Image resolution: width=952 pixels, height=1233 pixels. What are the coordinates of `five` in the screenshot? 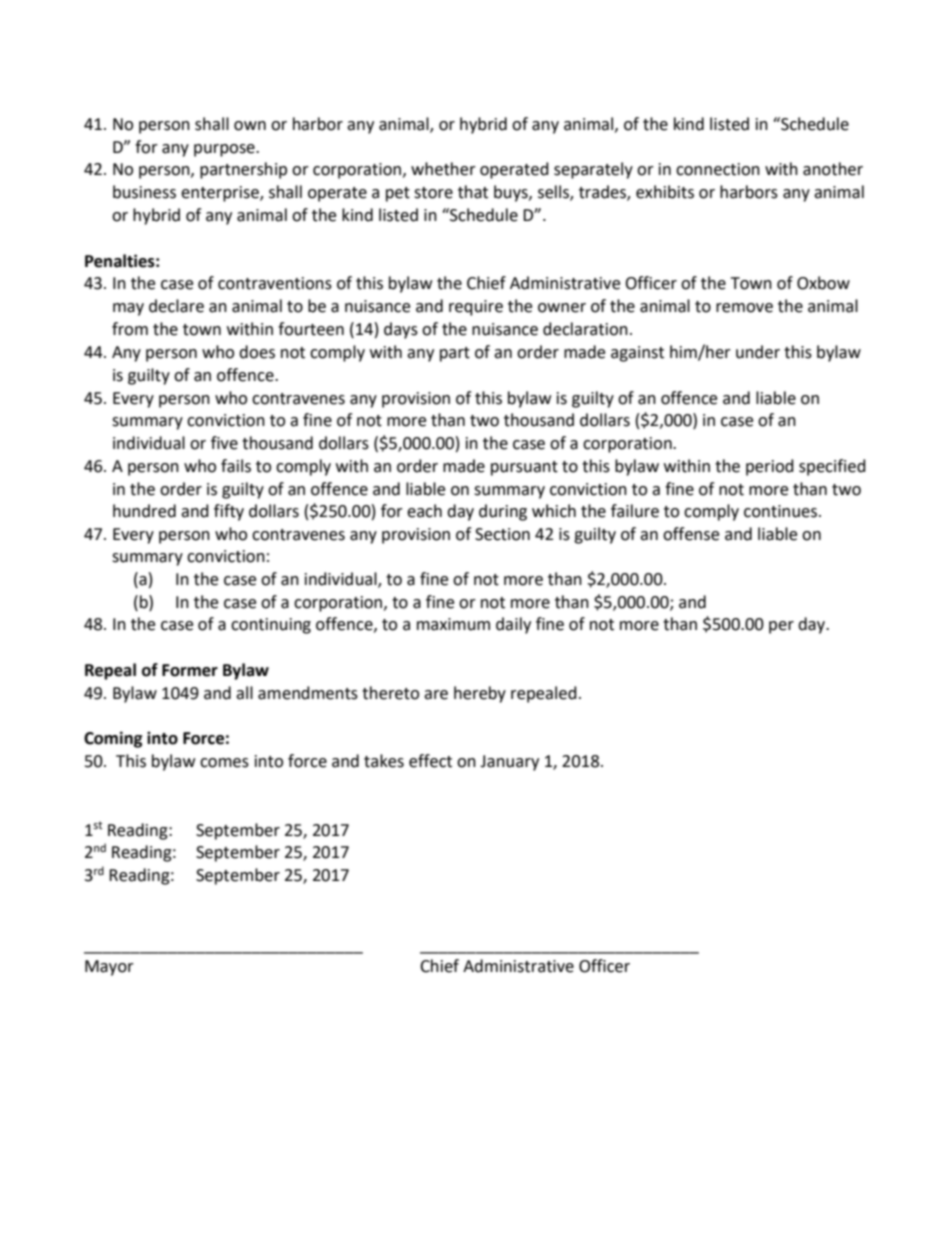 It's located at (224, 443).
